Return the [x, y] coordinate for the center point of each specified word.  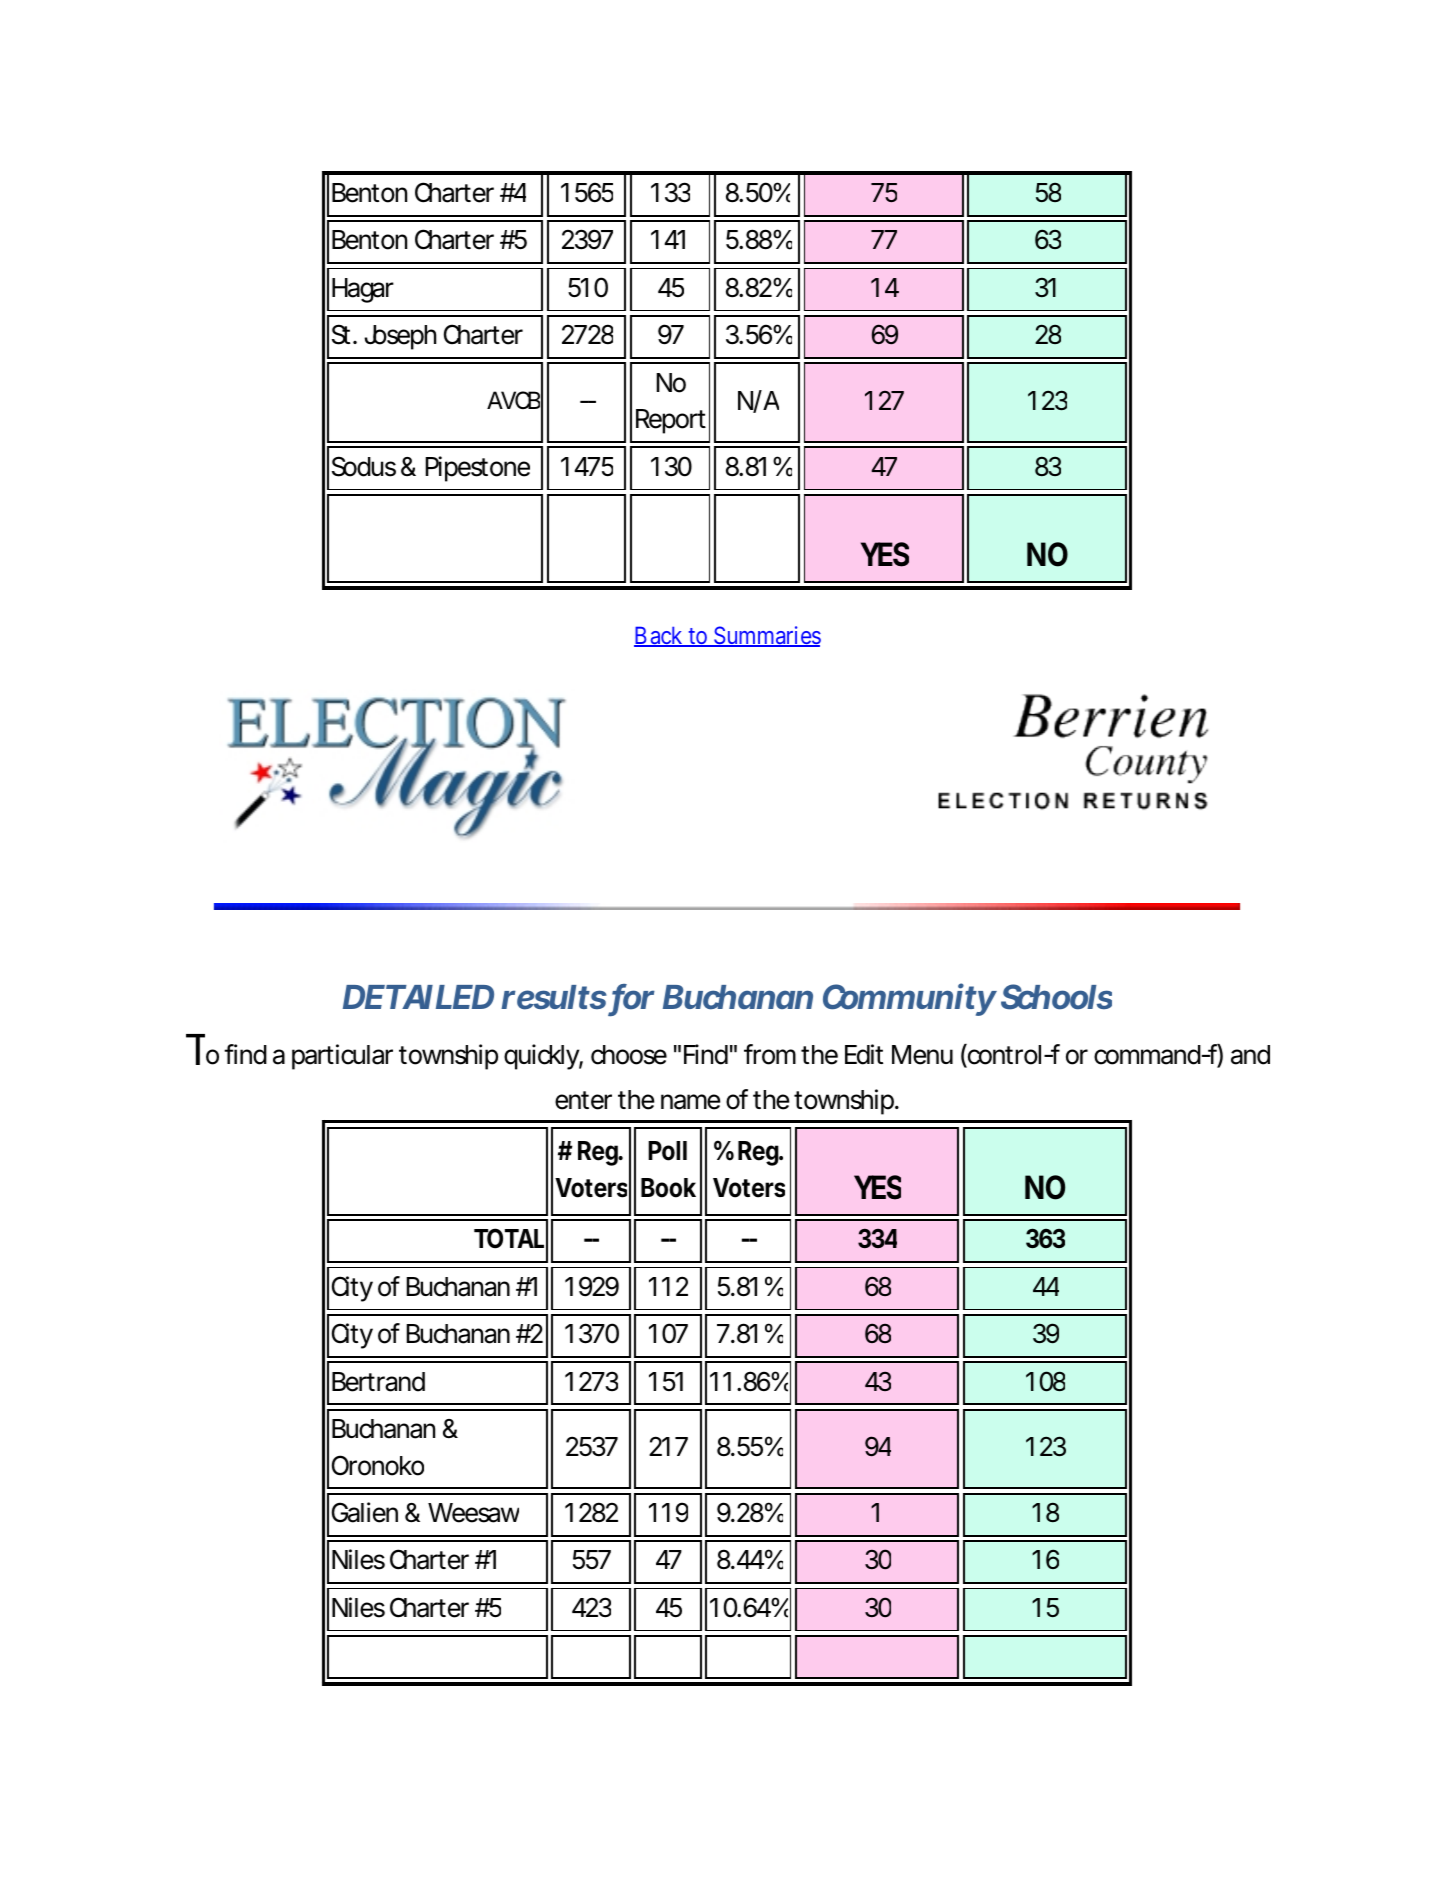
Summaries [766, 636]
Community [910, 999]
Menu [922, 1055]
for [632, 998]
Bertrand [378, 1382]
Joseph [400, 337]
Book [668, 1188]
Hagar [363, 290]
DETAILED [418, 997]
